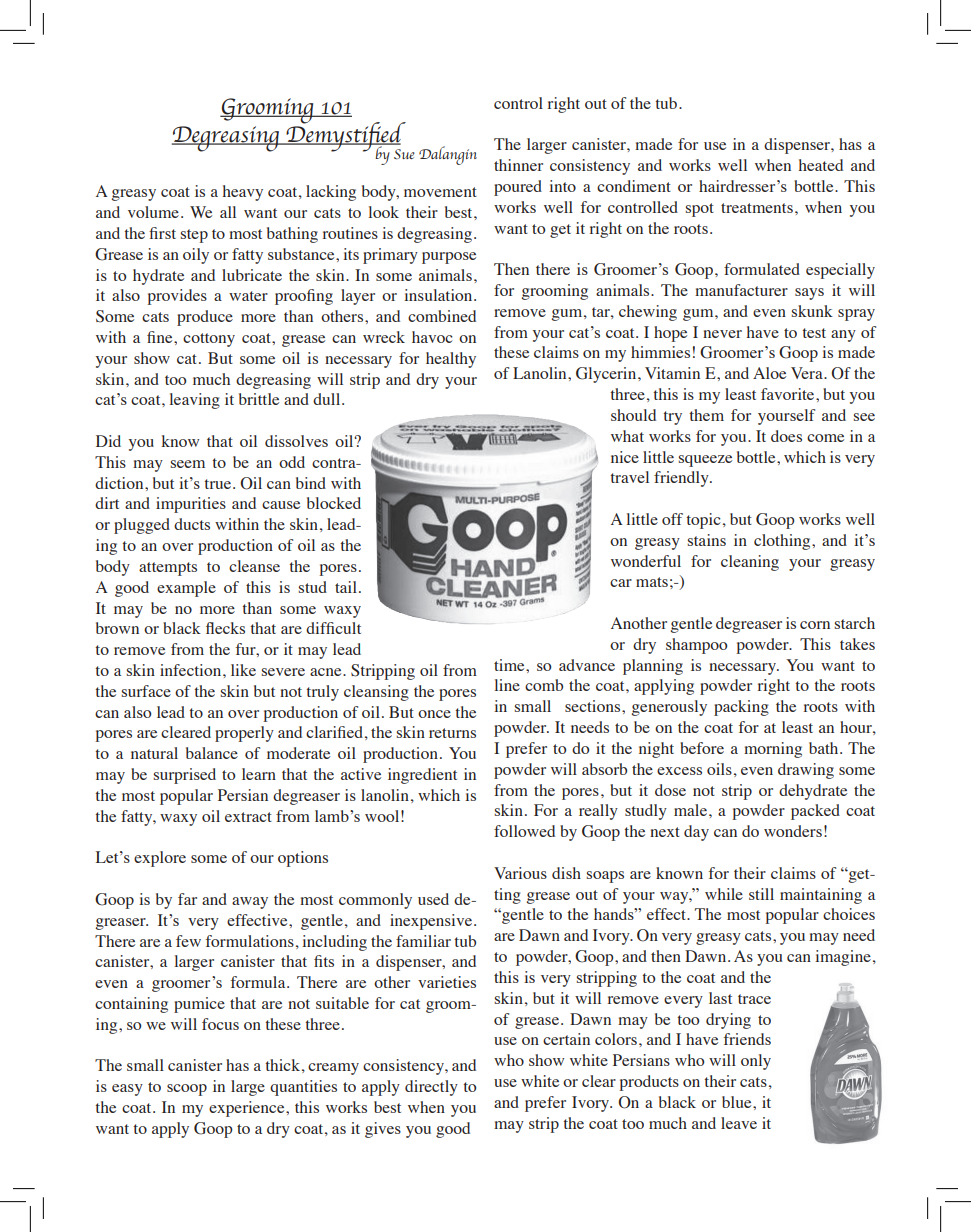  I want to click on scoop, so click(187, 1090).
